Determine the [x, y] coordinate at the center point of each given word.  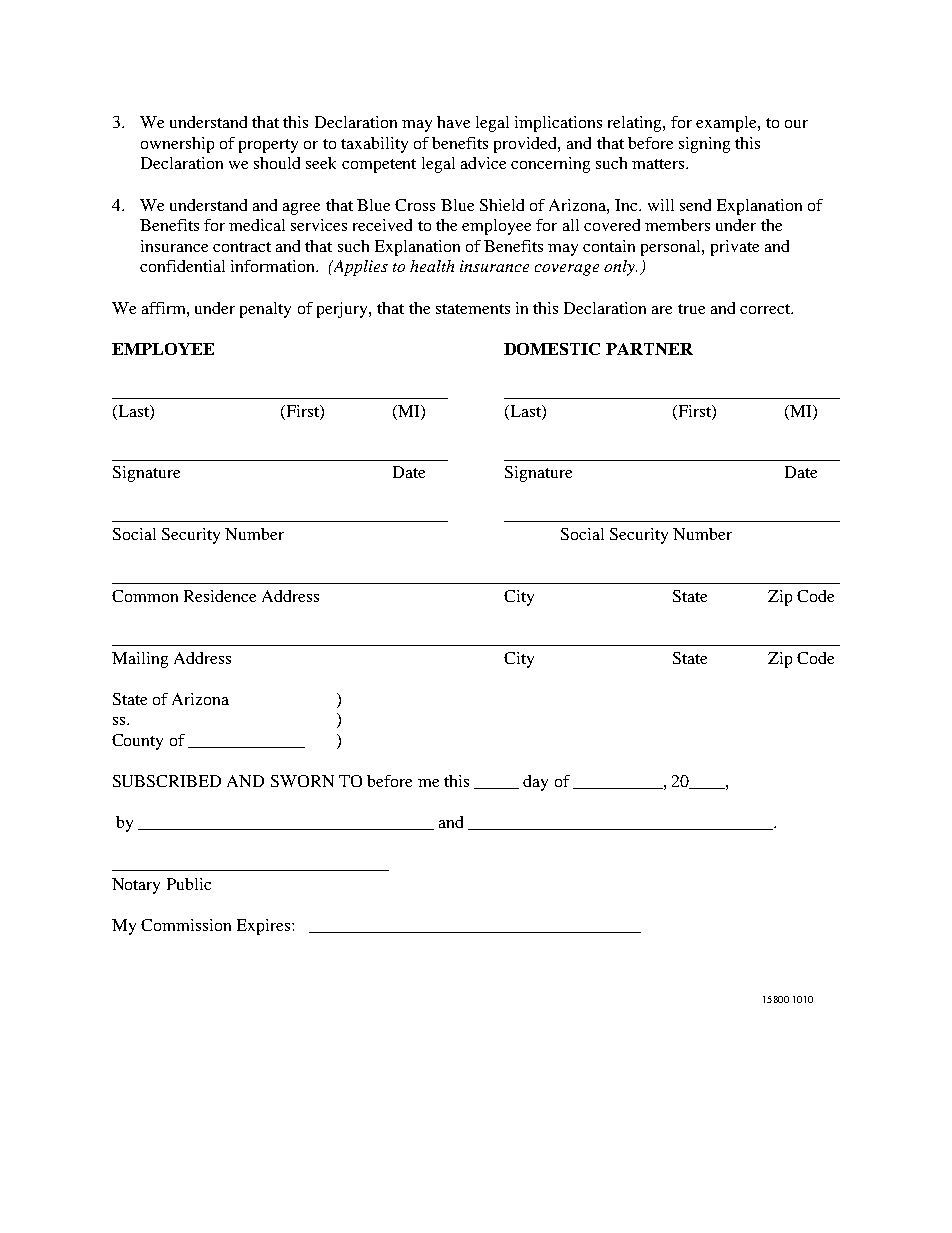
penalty [265, 310]
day [535, 783]
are [662, 310]
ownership [177, 145]
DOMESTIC [552, 349]
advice [483, 163]
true [691, 309]
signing [704, 145]
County [137, 742]
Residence [220, 596]
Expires [265, 927]
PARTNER [649, 349]
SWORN [302, 781]
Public [189, 884]
